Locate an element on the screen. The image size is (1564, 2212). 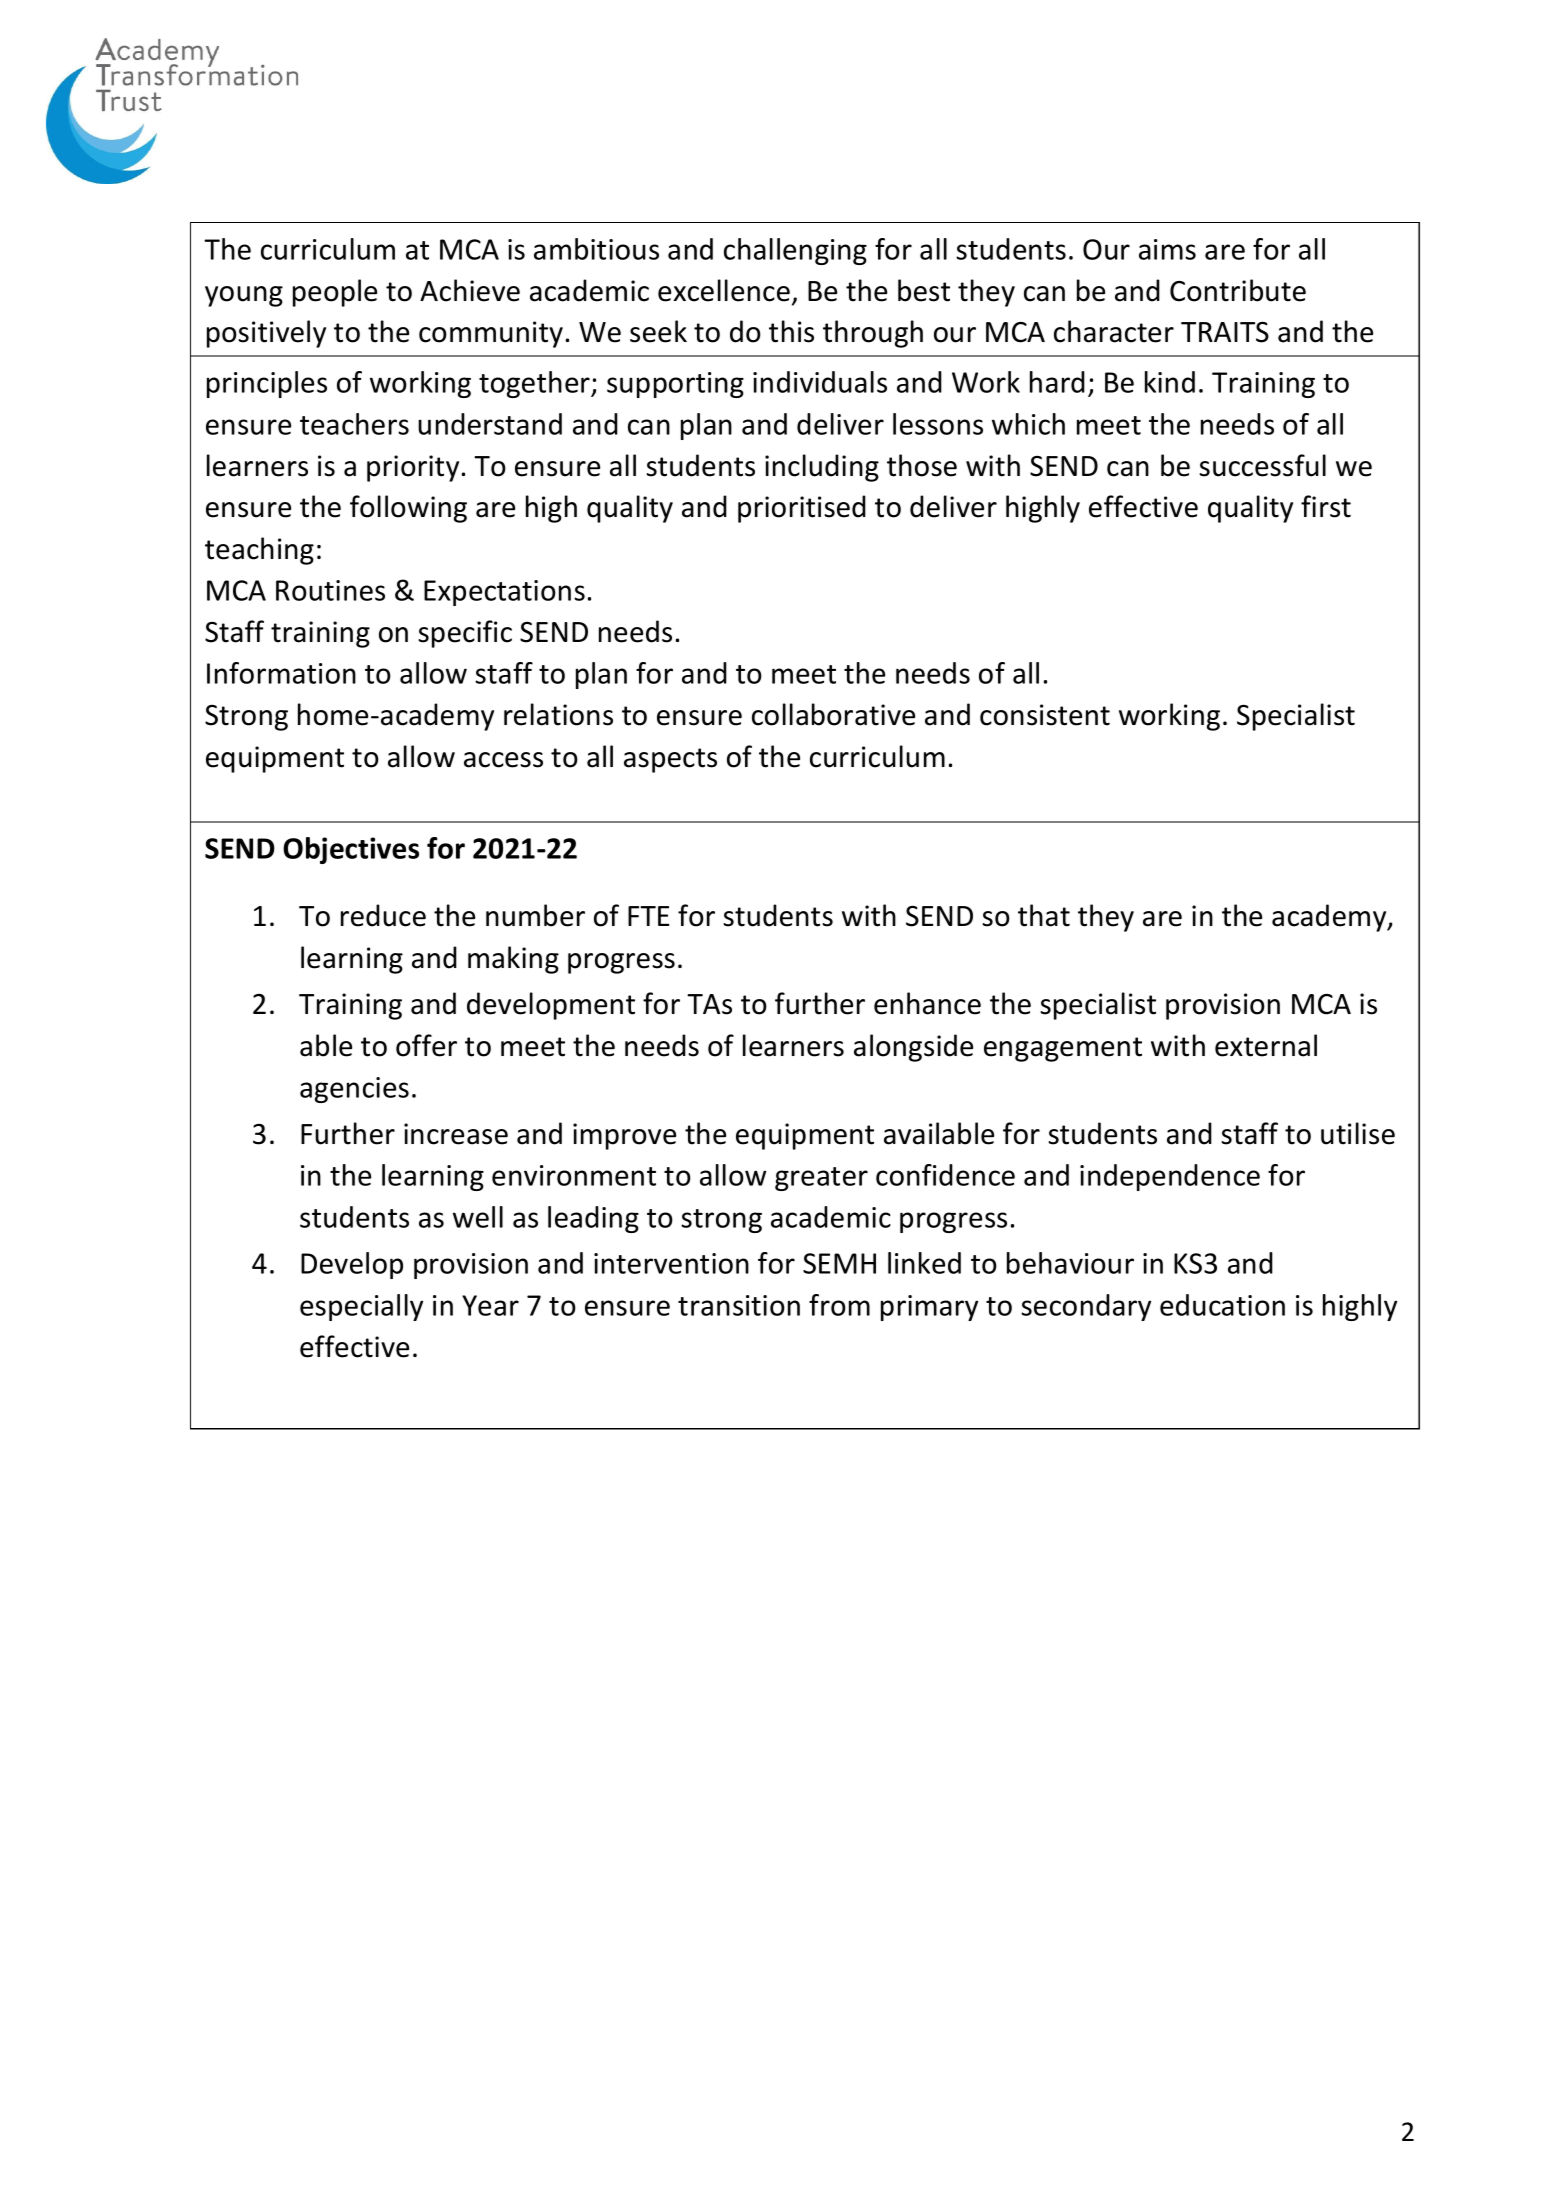
aspects is located at coordinates (670, 760).
